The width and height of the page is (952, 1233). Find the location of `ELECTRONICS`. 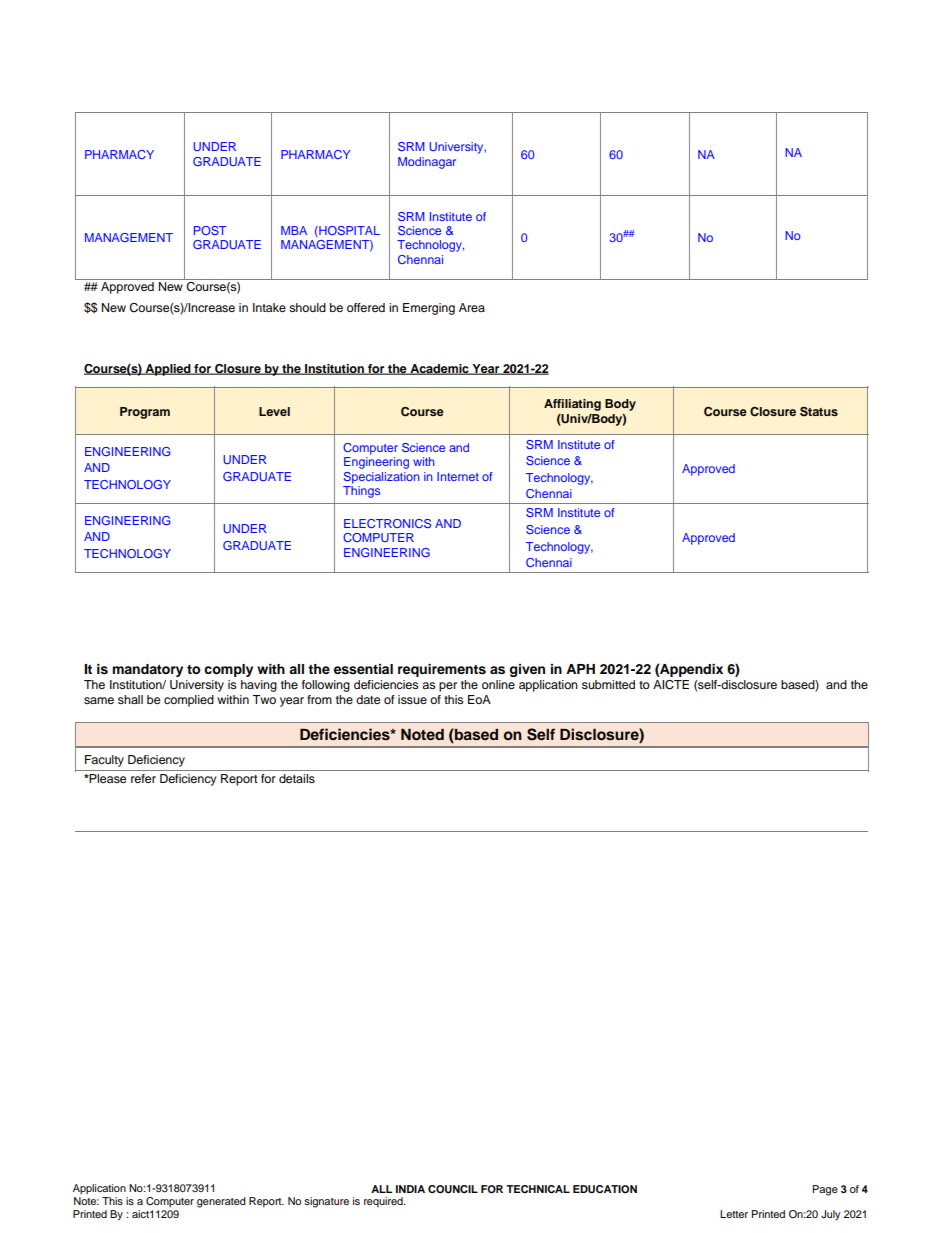

ELECTRONICS is located at coordinates (387, 523).
